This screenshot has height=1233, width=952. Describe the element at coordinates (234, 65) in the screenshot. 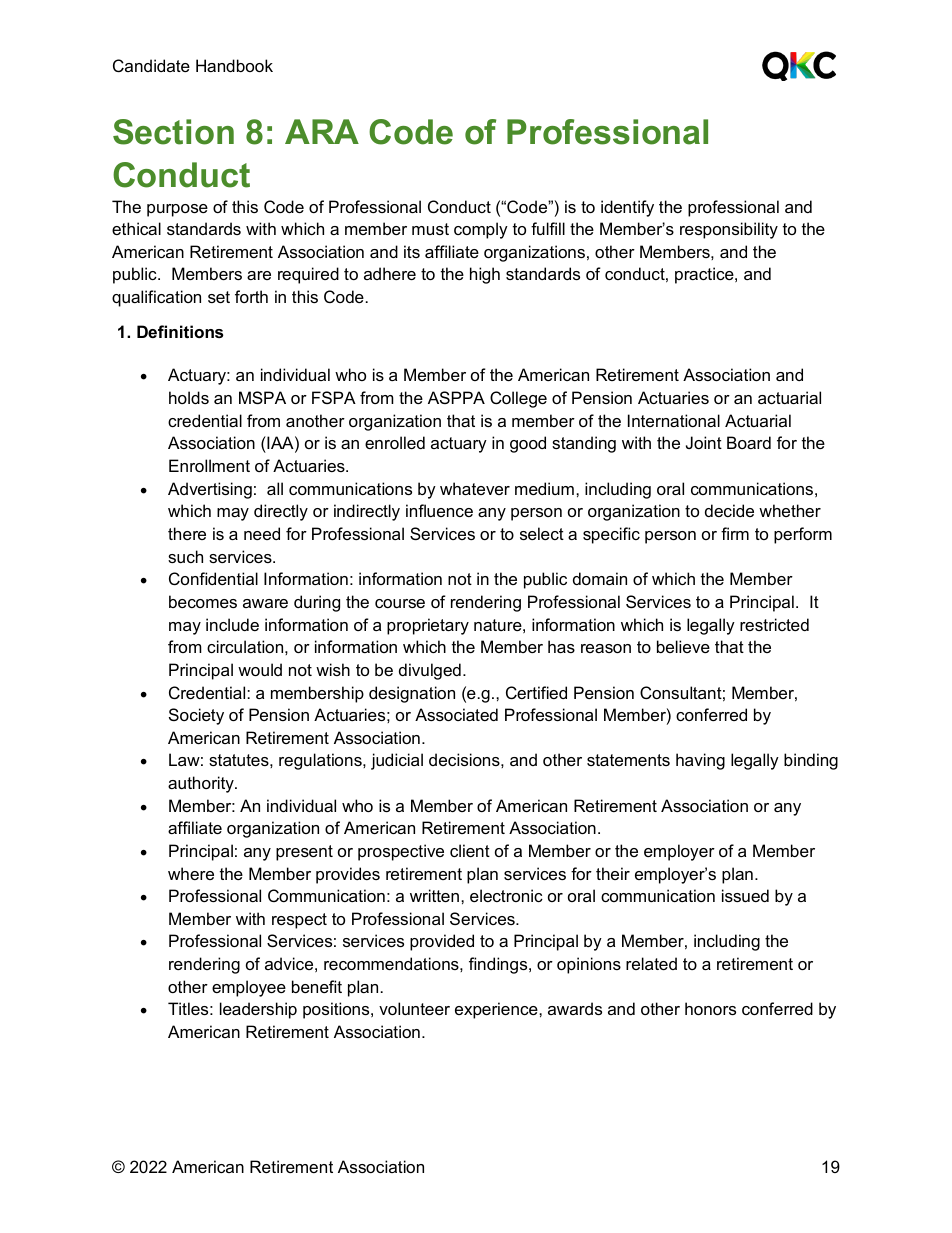

I see `Handbook` at that location.
